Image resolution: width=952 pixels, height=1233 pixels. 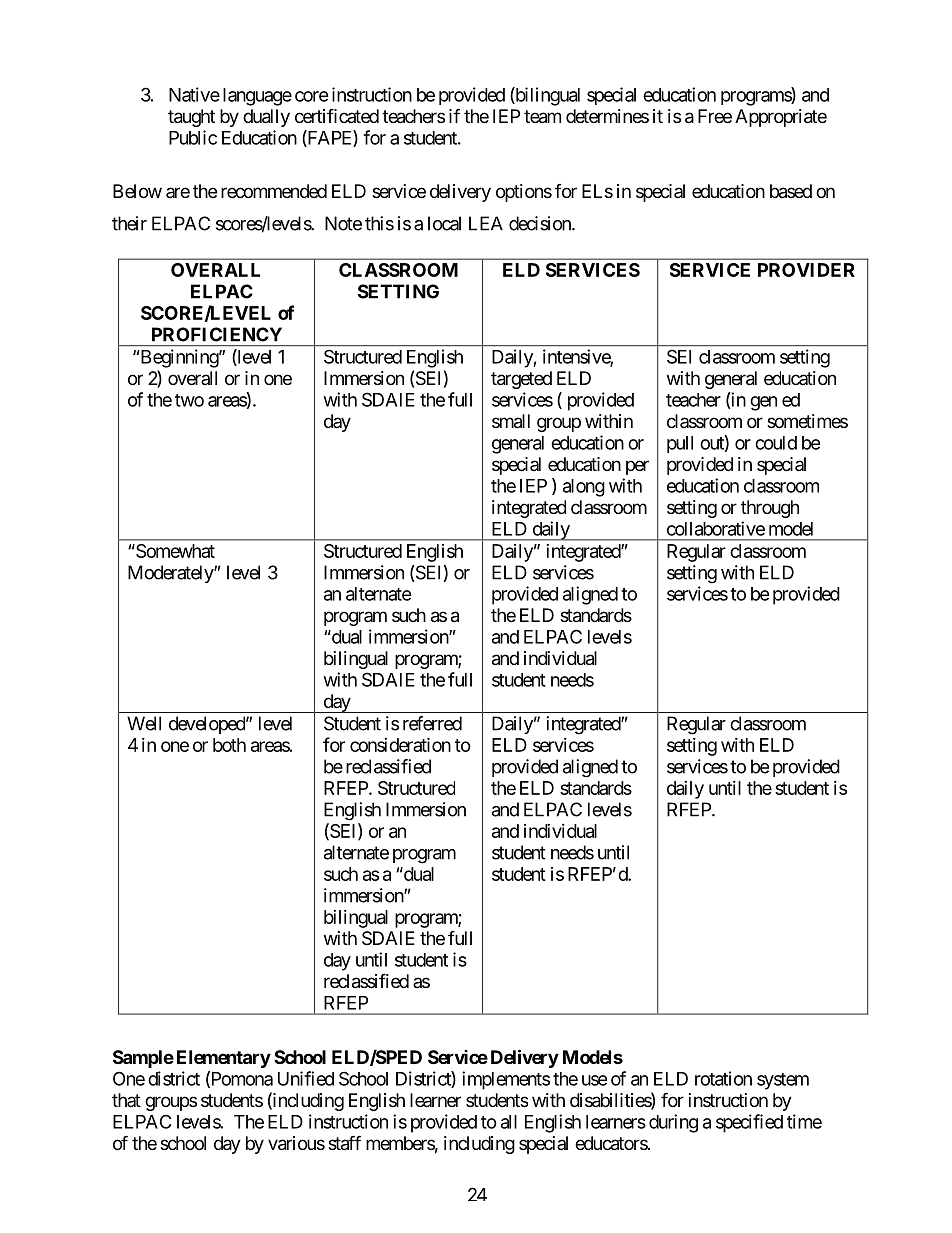 I want to click on referred, so click(x=432, y=723).
